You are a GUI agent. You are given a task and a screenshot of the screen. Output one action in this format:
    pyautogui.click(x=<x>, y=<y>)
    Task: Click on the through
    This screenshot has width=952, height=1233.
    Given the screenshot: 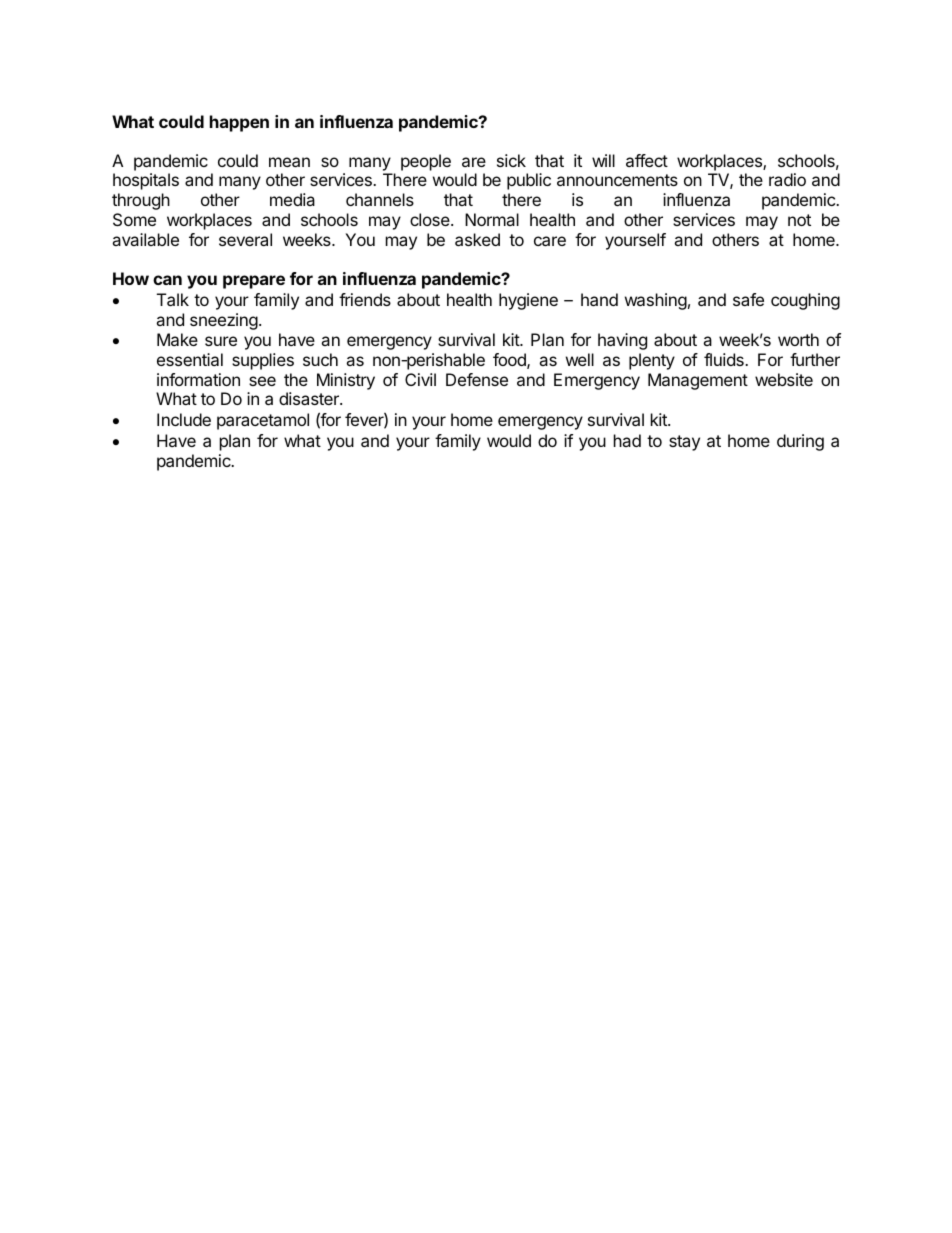 What is the action you would take?
    pyautogui.click(x=141, y=201)
